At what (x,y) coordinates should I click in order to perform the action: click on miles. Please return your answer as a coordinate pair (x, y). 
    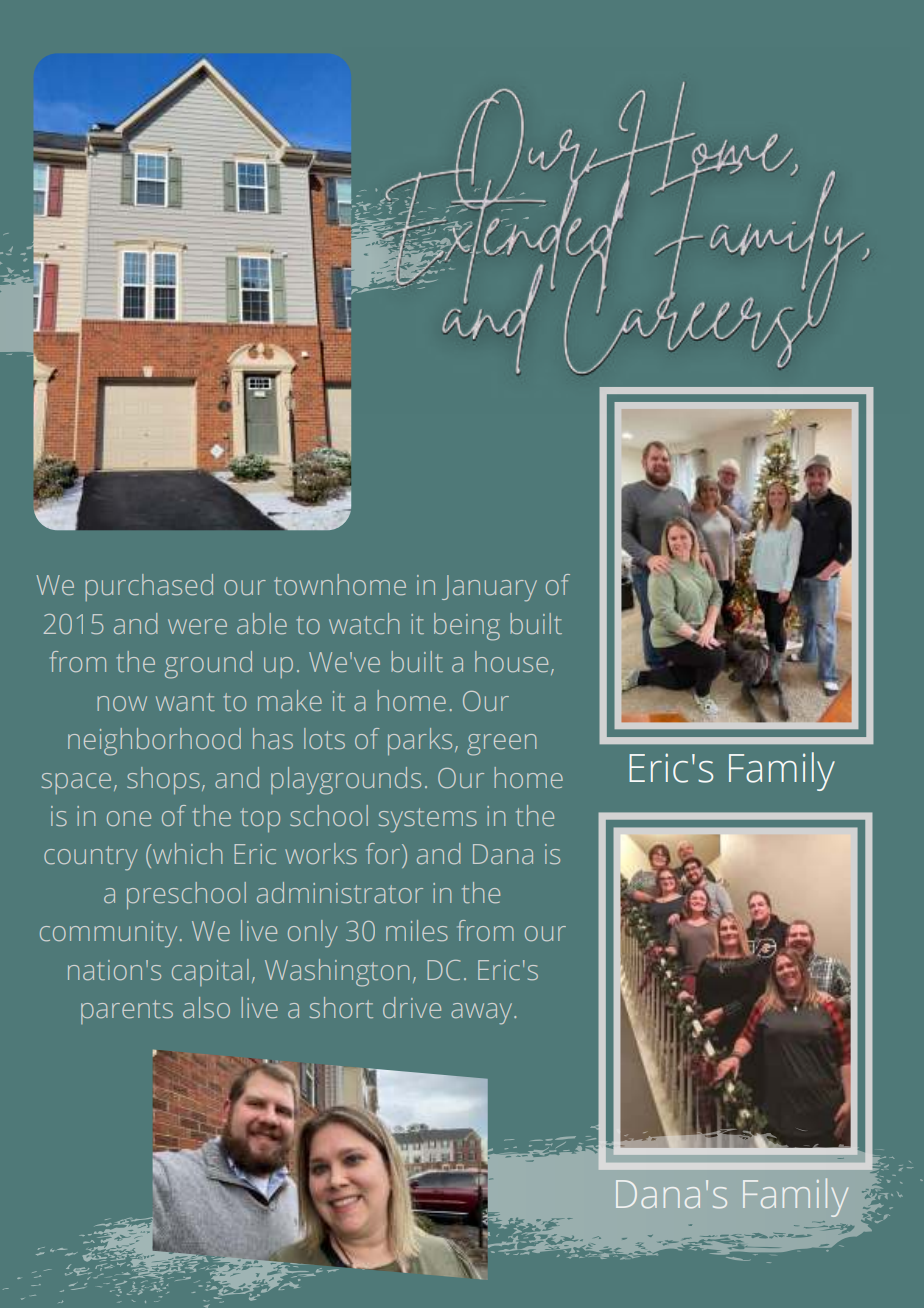
    Looking at the image, I should click on (417, 930).
